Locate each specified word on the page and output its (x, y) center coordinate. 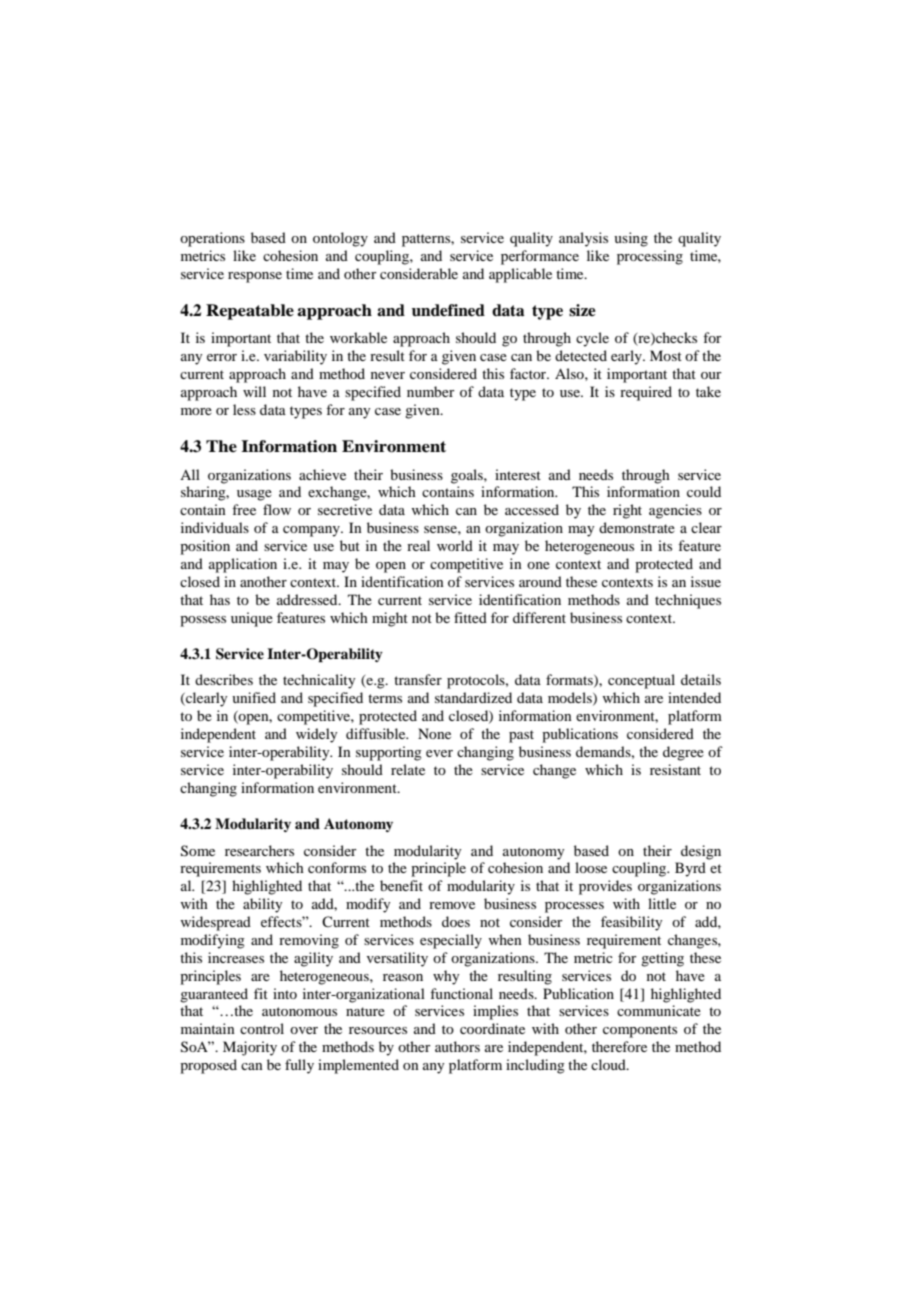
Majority (250, 1048)
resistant (675, 769)
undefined (448, 310)
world (455, 545)
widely (316, 735)
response (255, 277)
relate (408, 769)
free (244, 509)
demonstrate (637, 527)
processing (650, 257)
